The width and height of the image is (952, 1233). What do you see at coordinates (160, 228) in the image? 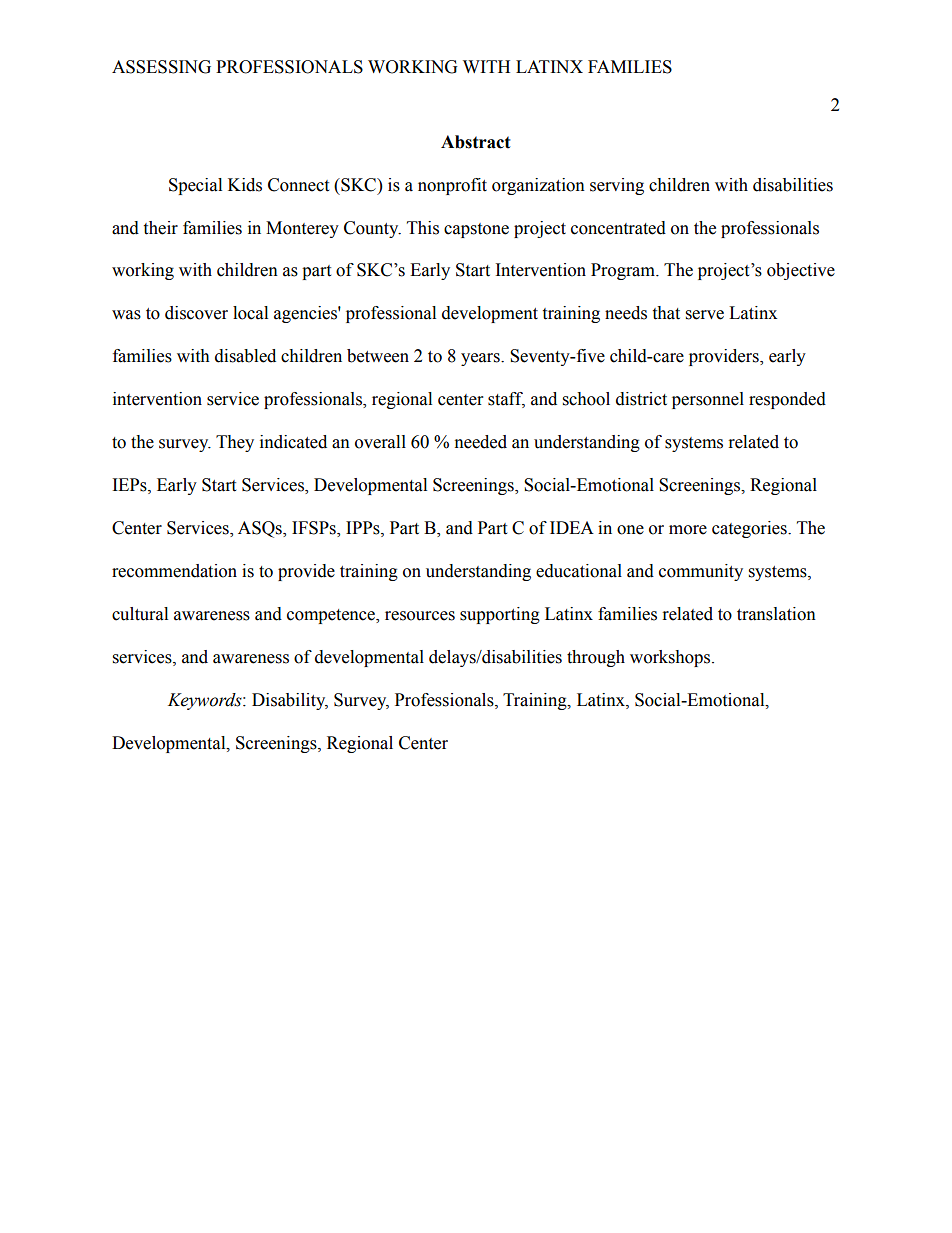
I see `their` at bounding box center [160, 228].
